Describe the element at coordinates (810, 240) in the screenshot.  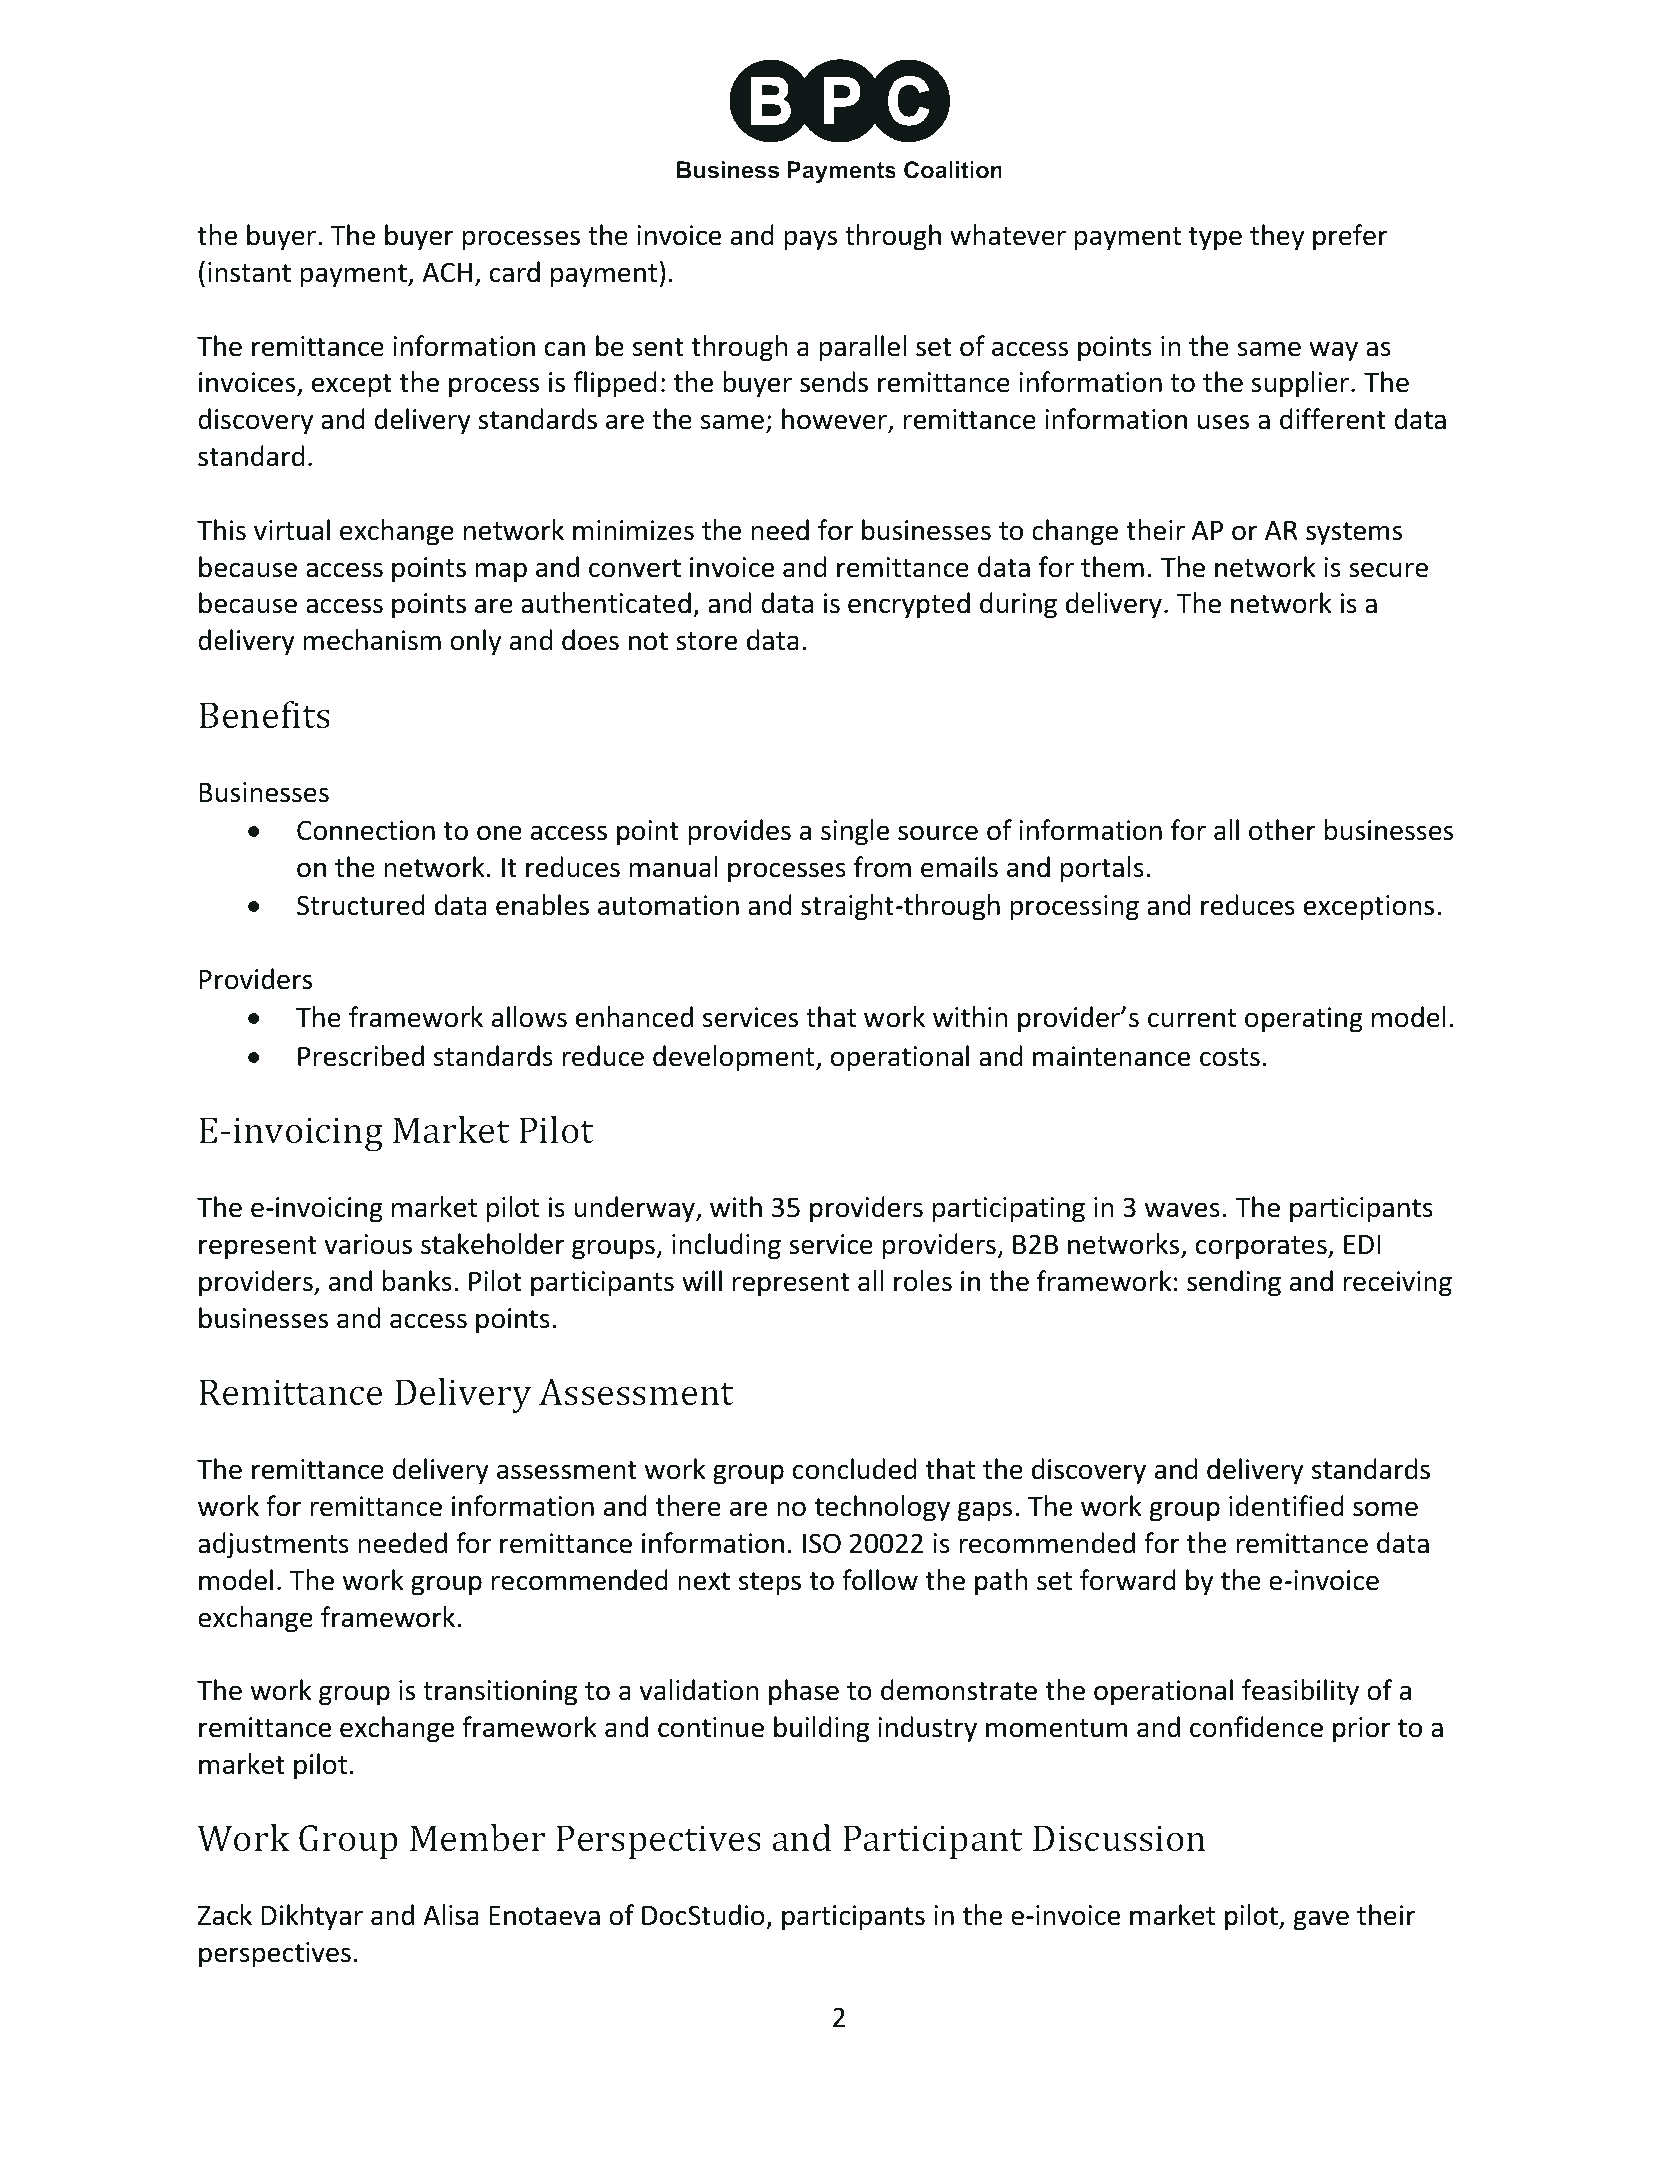
I see `pays` at that location.
